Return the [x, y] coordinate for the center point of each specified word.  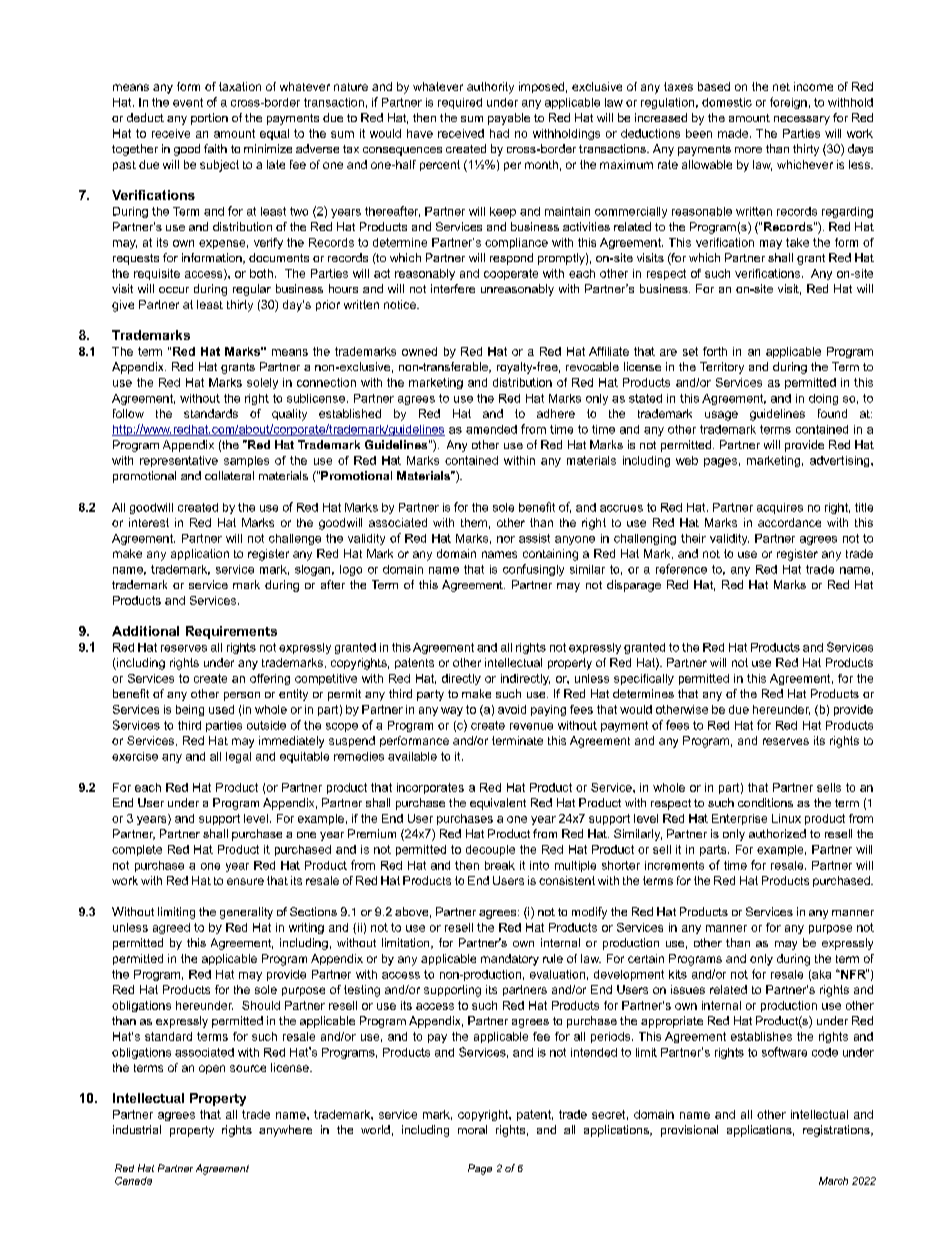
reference [681, 569]
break [500, 865]
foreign [788, 103]
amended [491, 429]
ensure [245, 881]
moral [472, 1129]
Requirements [231, 632]
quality [289, 415]
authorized [777, 833]
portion [209, 119]
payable [509, 119]
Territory [722, 368]
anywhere [285, 1131]
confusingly [533, 570]
